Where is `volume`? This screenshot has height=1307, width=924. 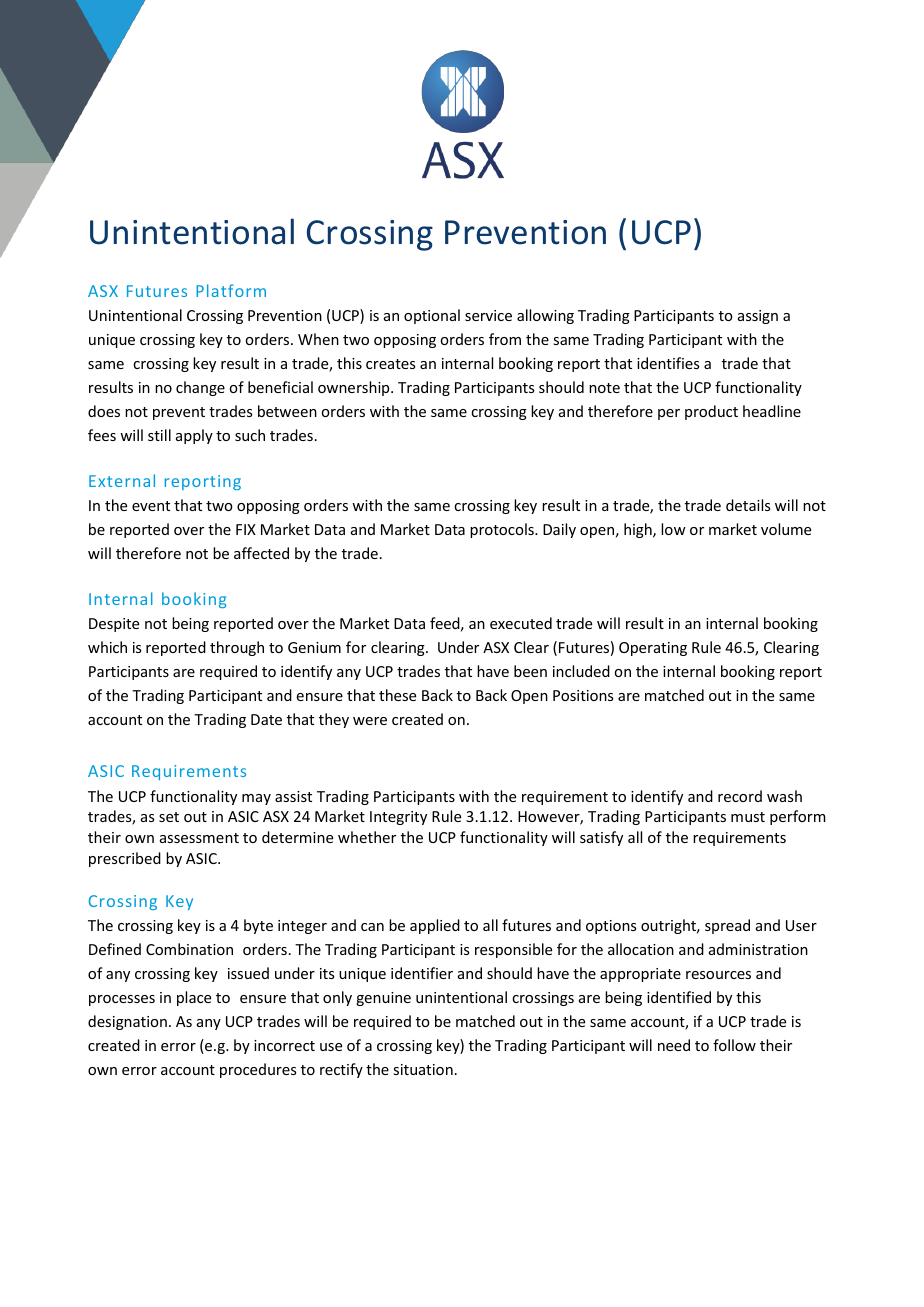 volume is located at coordinates (786, 529).
